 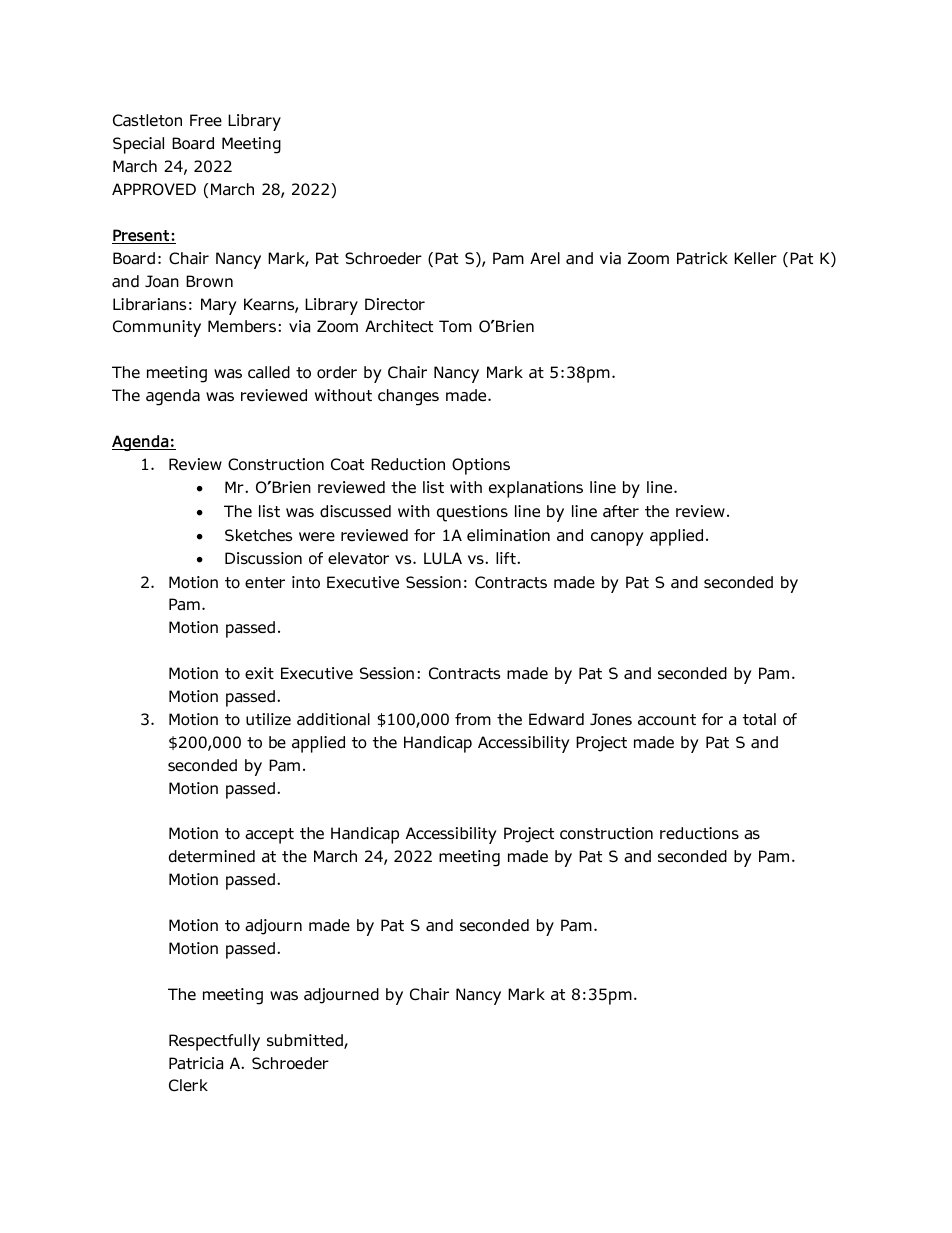 What do you see at coordinates (214, 1042) in the screenshot?
I see `Respectfully` at bounding box center [214, 1042].
